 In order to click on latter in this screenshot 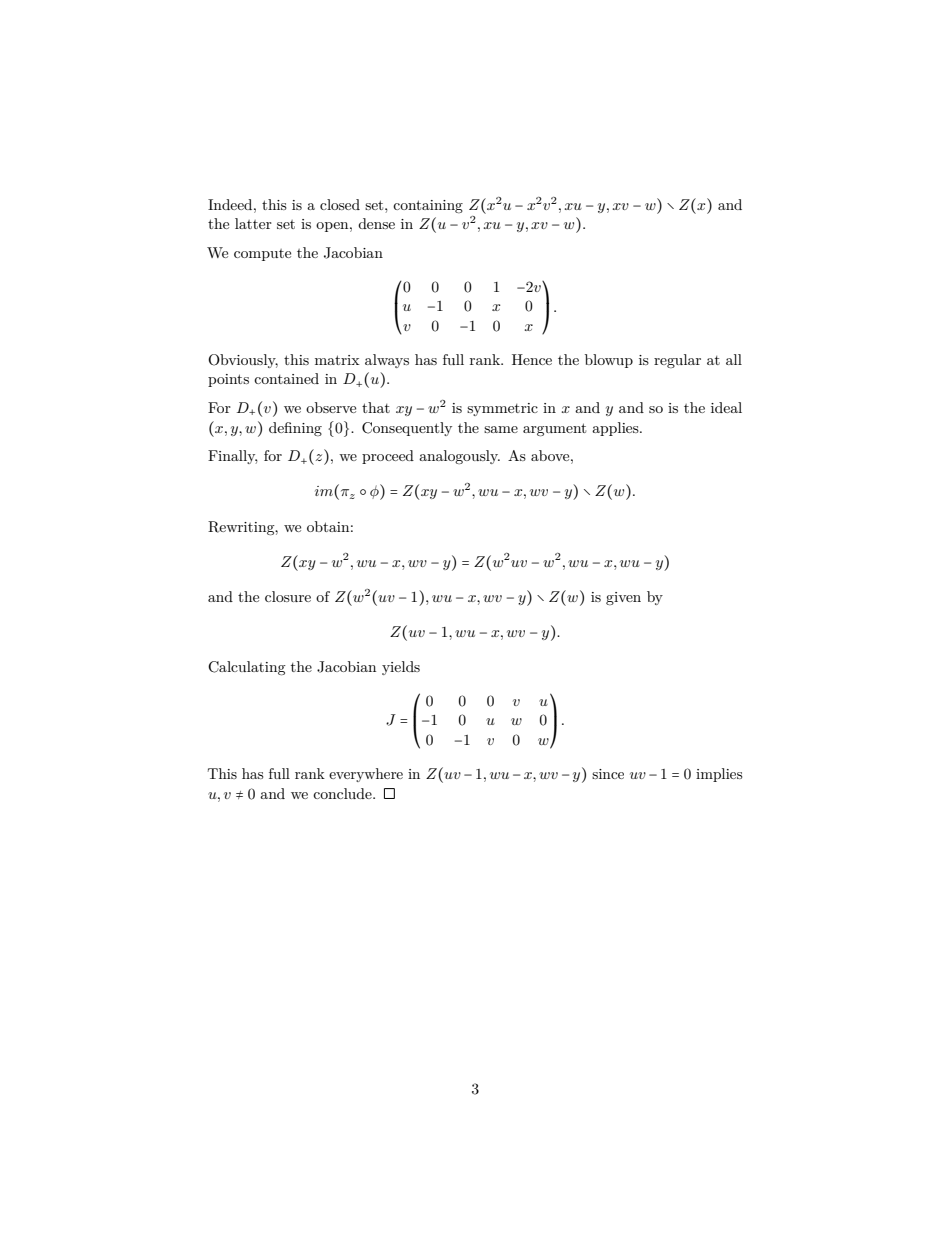, I will do `click(253, 223)`.
